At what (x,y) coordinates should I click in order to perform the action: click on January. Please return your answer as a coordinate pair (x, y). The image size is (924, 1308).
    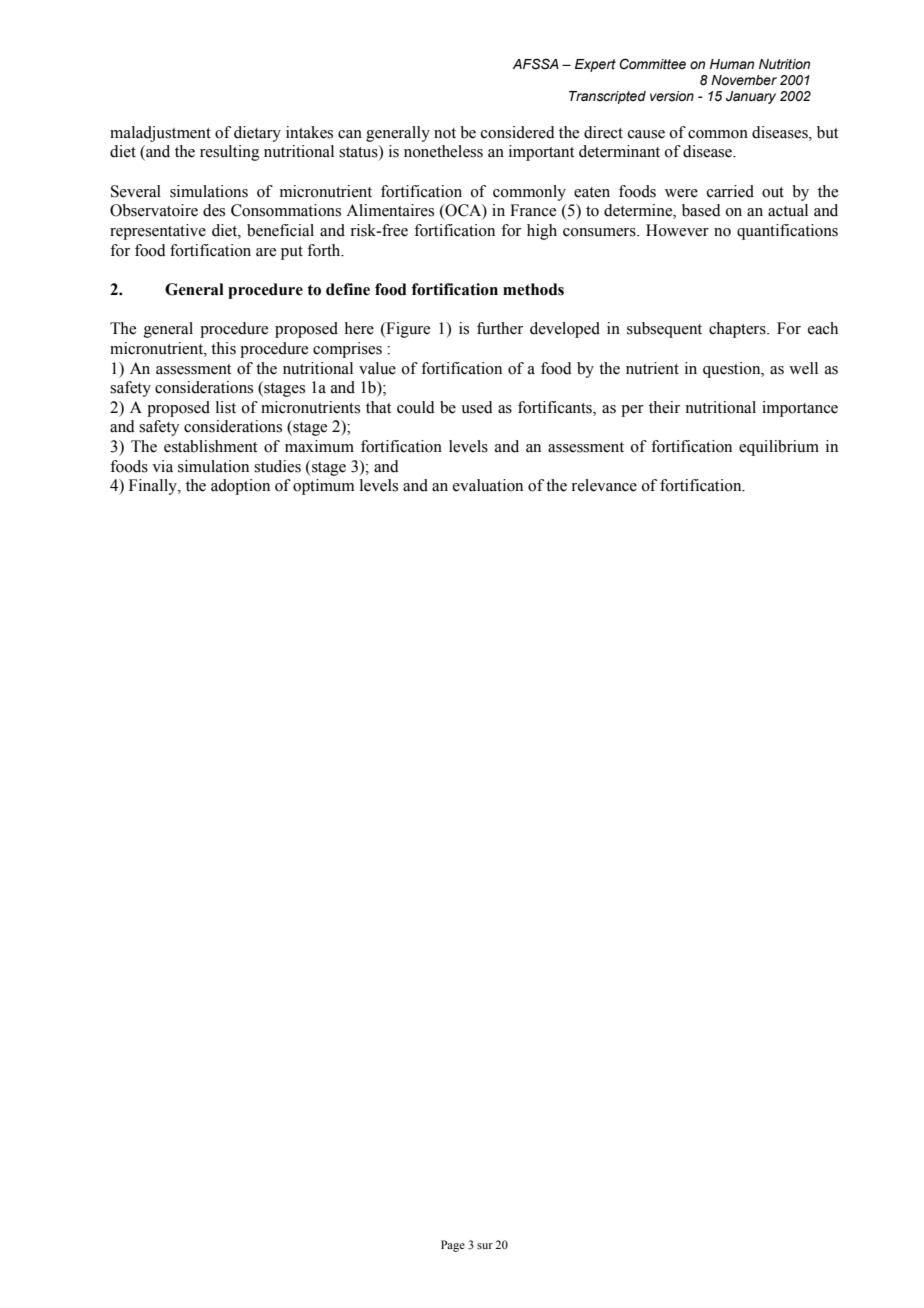
    Looking at the image, I should click on (751, 97).
